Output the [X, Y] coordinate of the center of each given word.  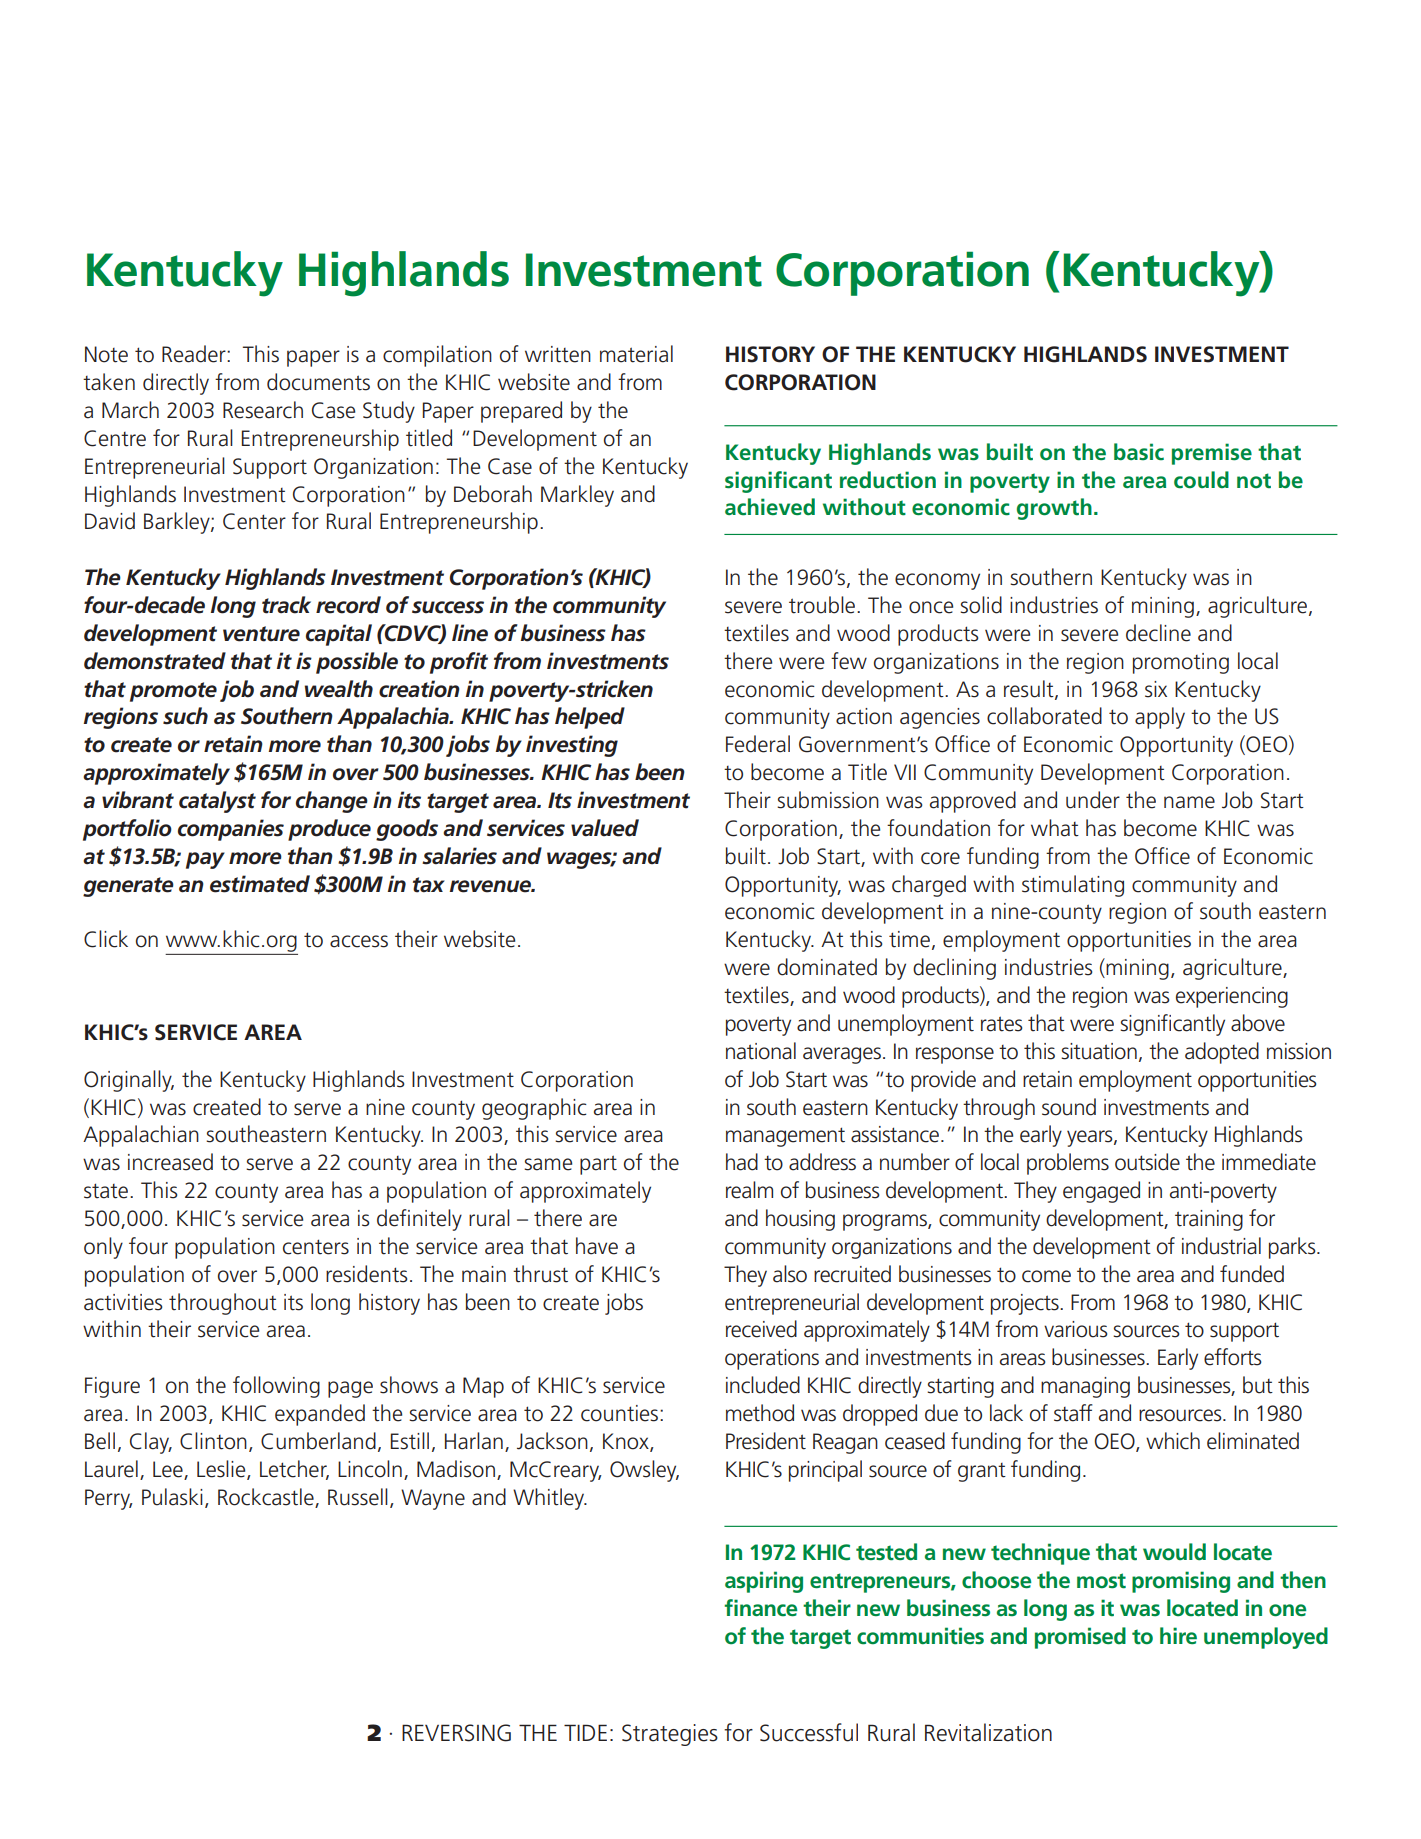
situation [1099, 1051]
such [185, 716]
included [763, 1385]
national [761, 1051]
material [636, 354]
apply [1160, 718]
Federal [758, 744]
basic [1139, 452]
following [276, 1387]
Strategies [670, 1735]
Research [263, 410]
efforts [1232, 1357]
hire [1178, 1635]
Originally [129, 1081]
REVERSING [456, 1733]
